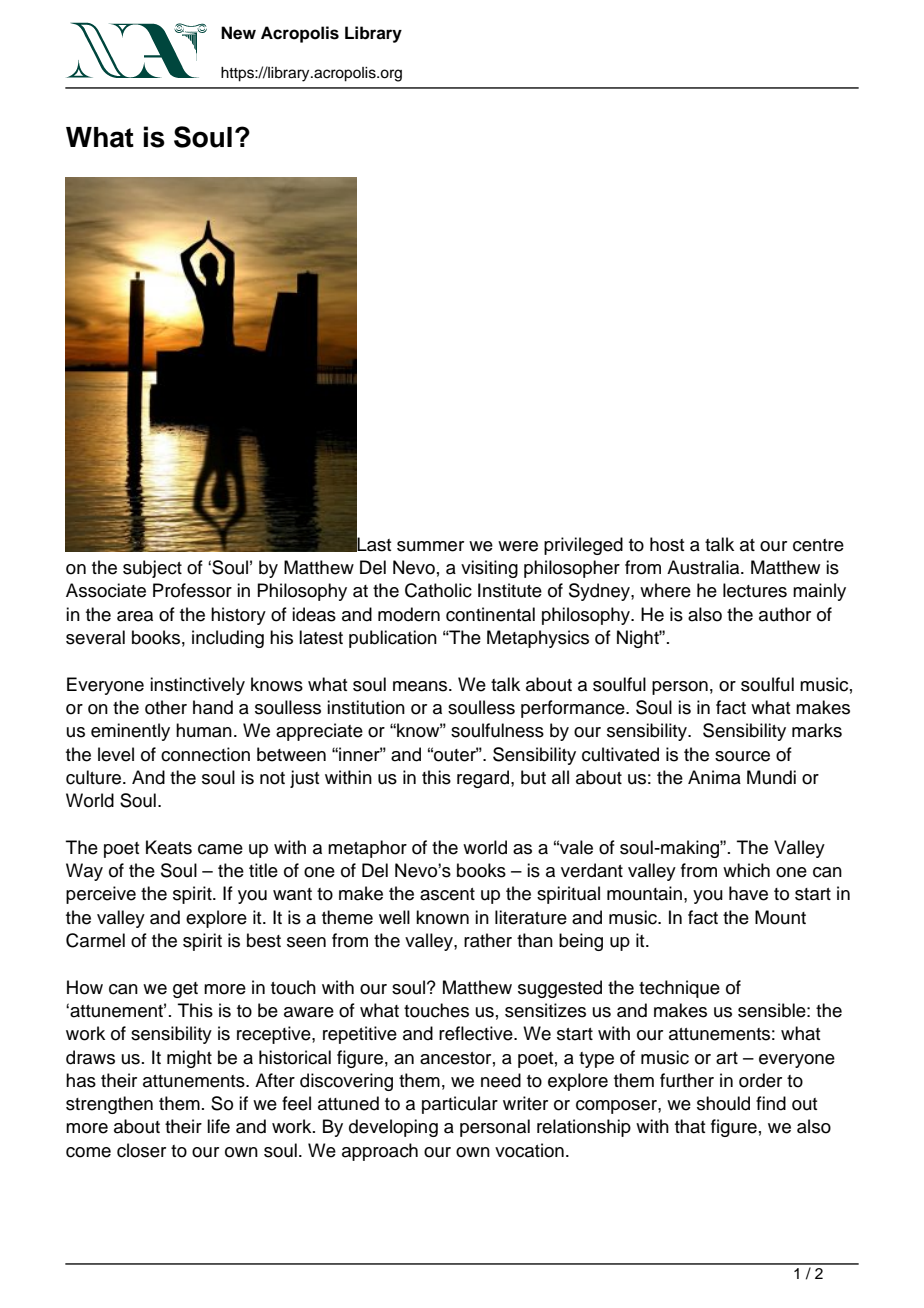 The width and height of the screenshot is (924, 1308). What do you see at coordinates (518, 546) in the screenshot?
I see `were` at bounding box center [518, 546].
